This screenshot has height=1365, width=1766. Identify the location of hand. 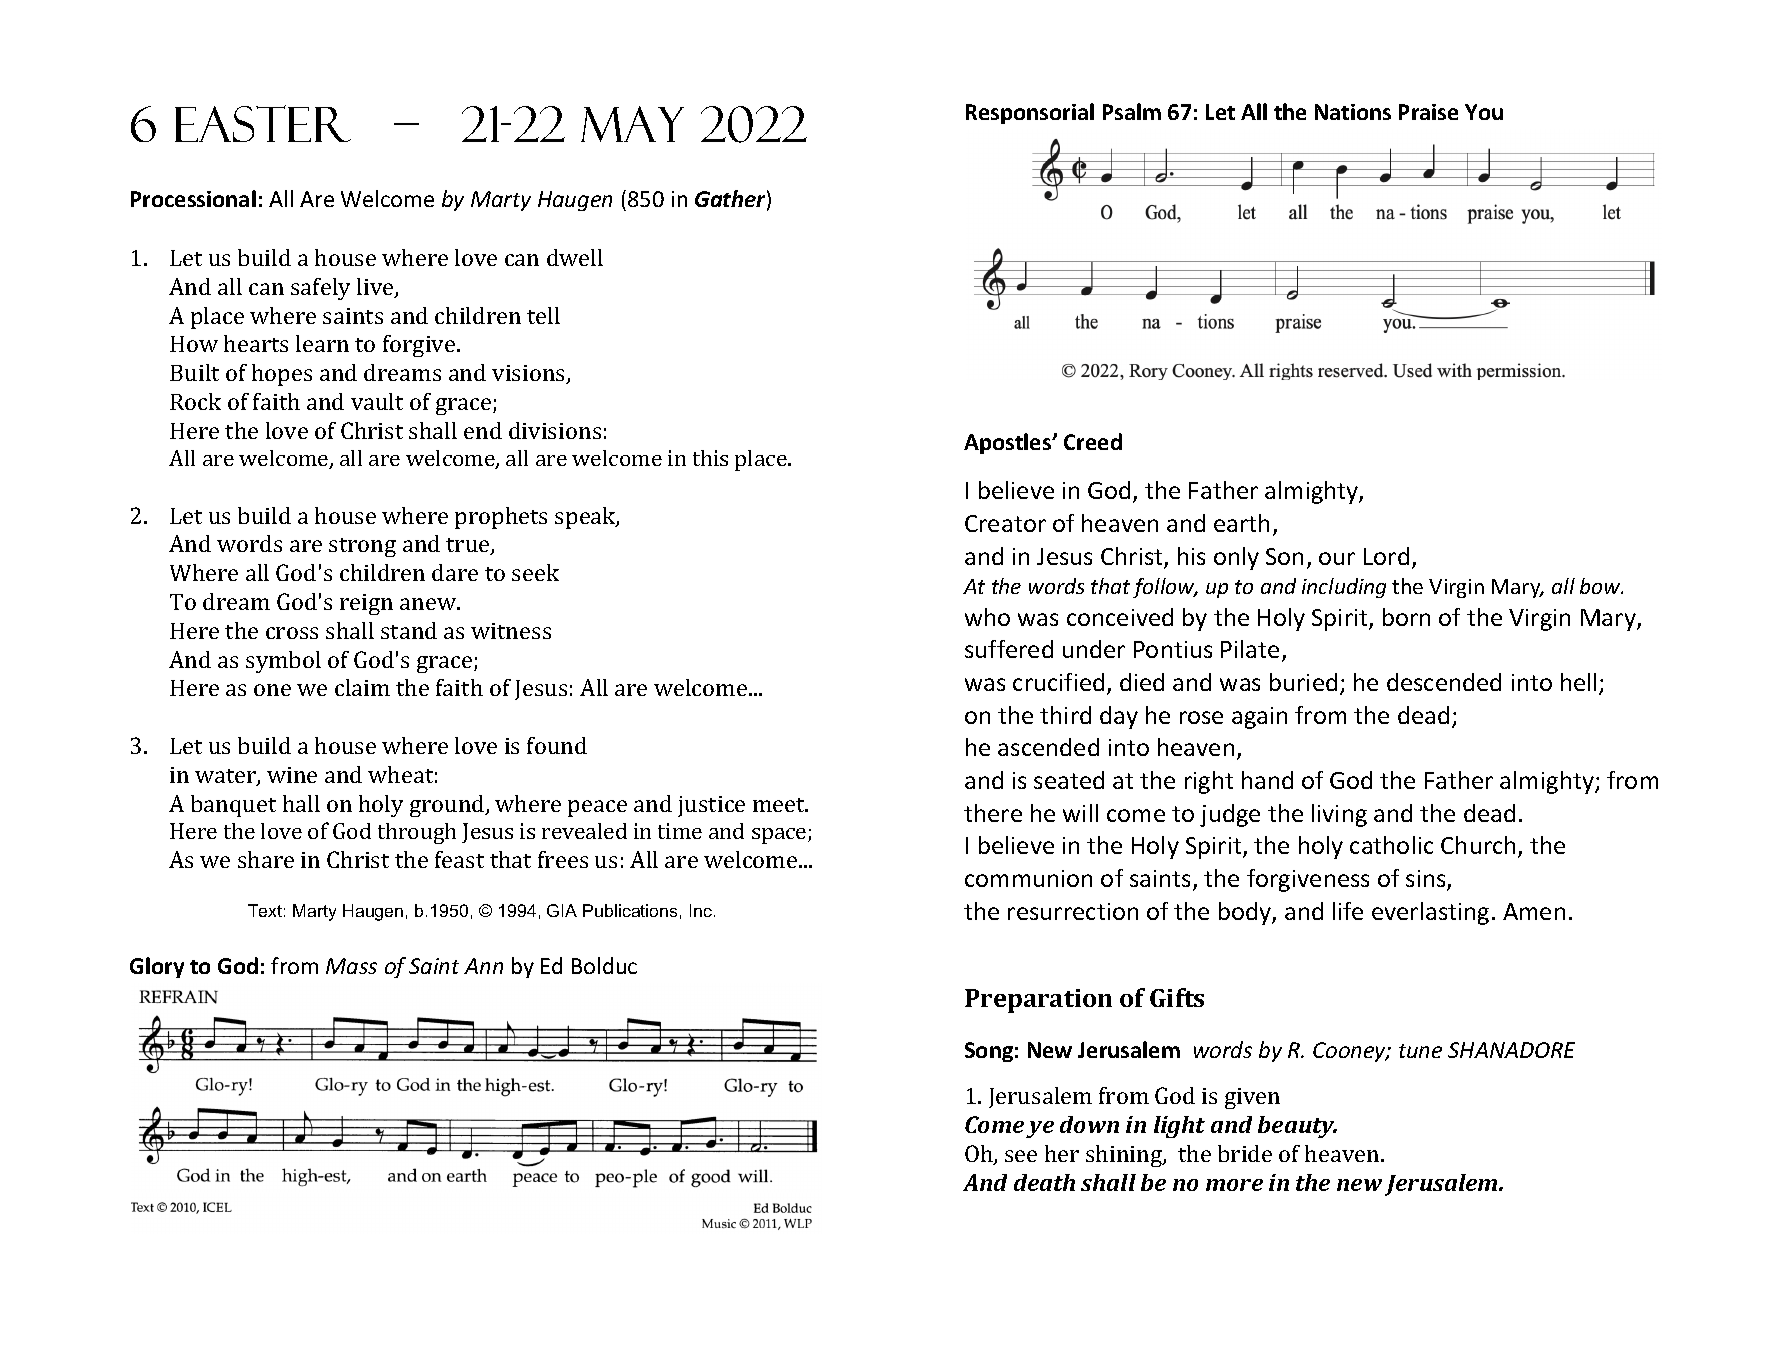
(1267, 780).
